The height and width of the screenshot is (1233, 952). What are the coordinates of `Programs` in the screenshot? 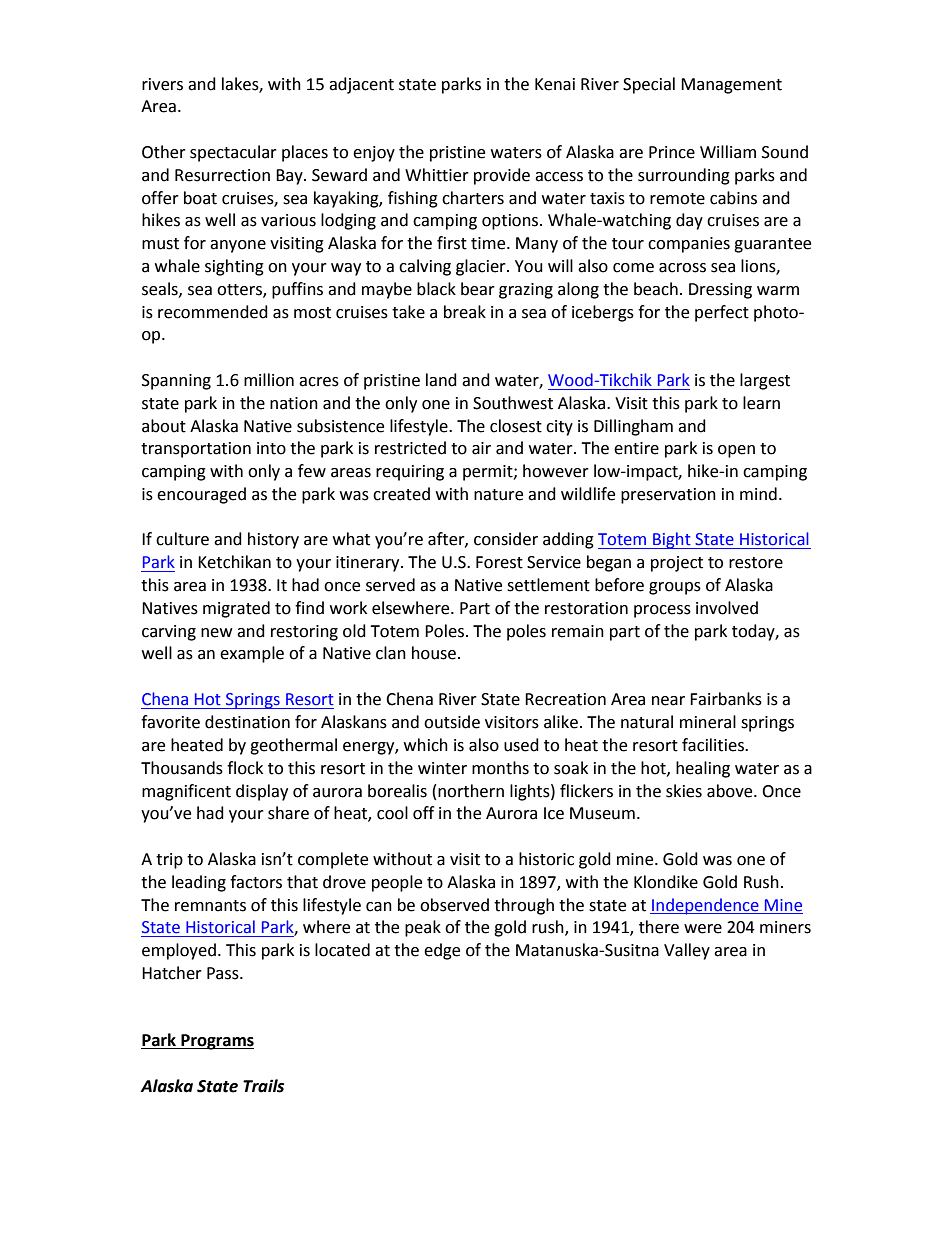 It's located at (216, 1042).
